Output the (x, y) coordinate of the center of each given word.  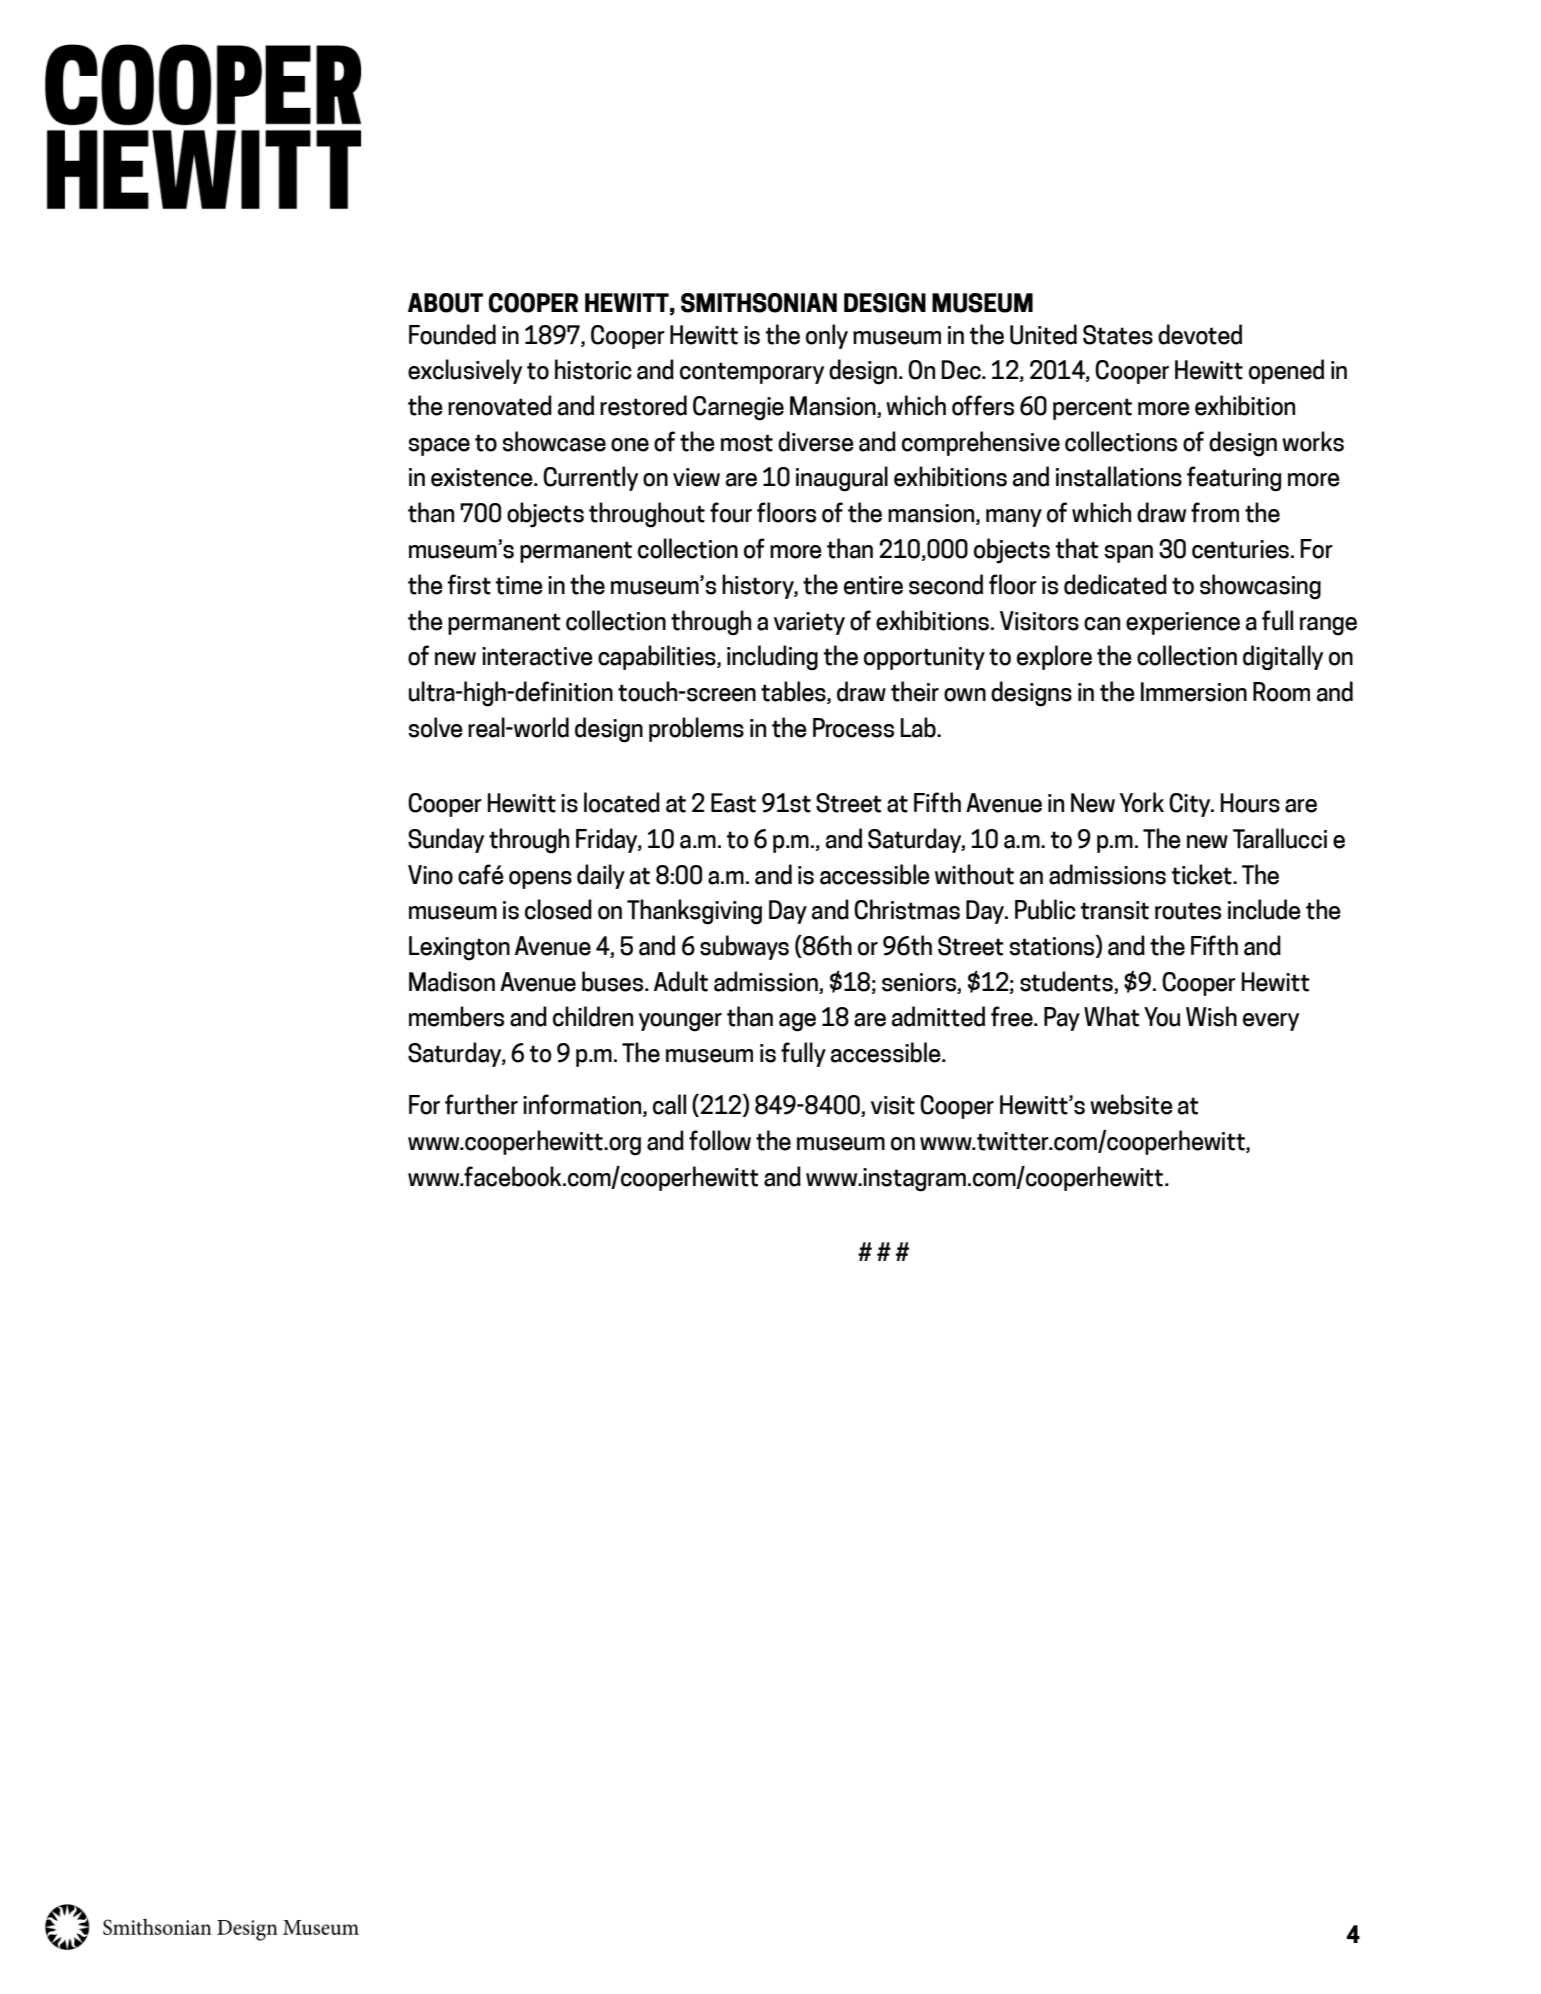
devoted (1200, 334)
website (1131, 1104)
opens (540, 880)
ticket (1203, 874)
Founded (452, 334)
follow (720, 1140)
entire (873, 585)
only (827, 336)
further (481, 1104)
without (974, 874)
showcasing (1260, 587)
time (519, 585)
